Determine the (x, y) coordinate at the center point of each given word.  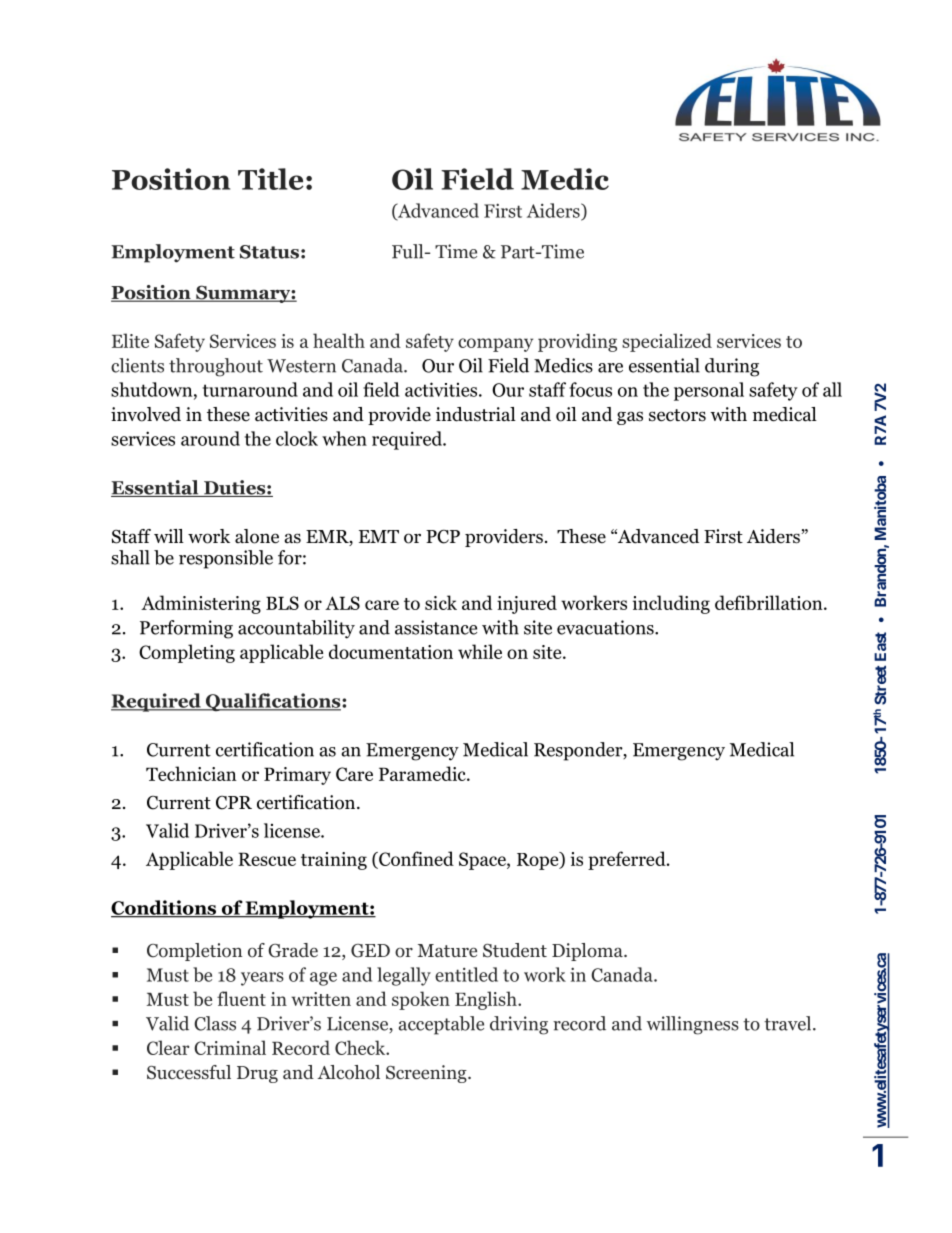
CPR (234, 803)
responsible (226, 559)
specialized (667, 342)
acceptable (441, 1025)
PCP (443, 536)
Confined (415, 858)
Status (269, 252)
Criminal (230, 1047)
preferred (628, 860)
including (671, 604)
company (495, 345)
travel (789, 1023)
